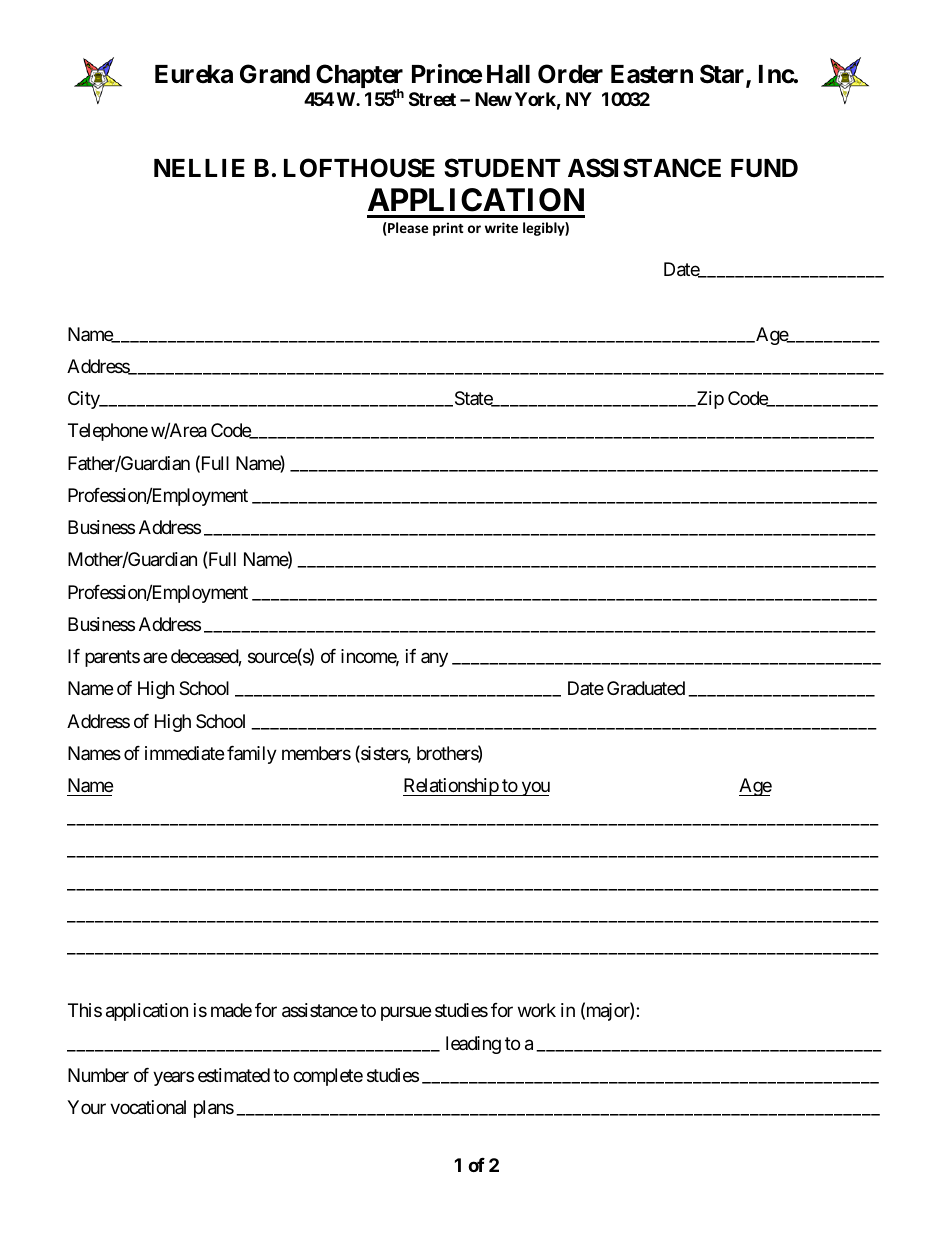 The height and width of the document is (1233, 952). I want to click on Relationship, so click(451, 787).
